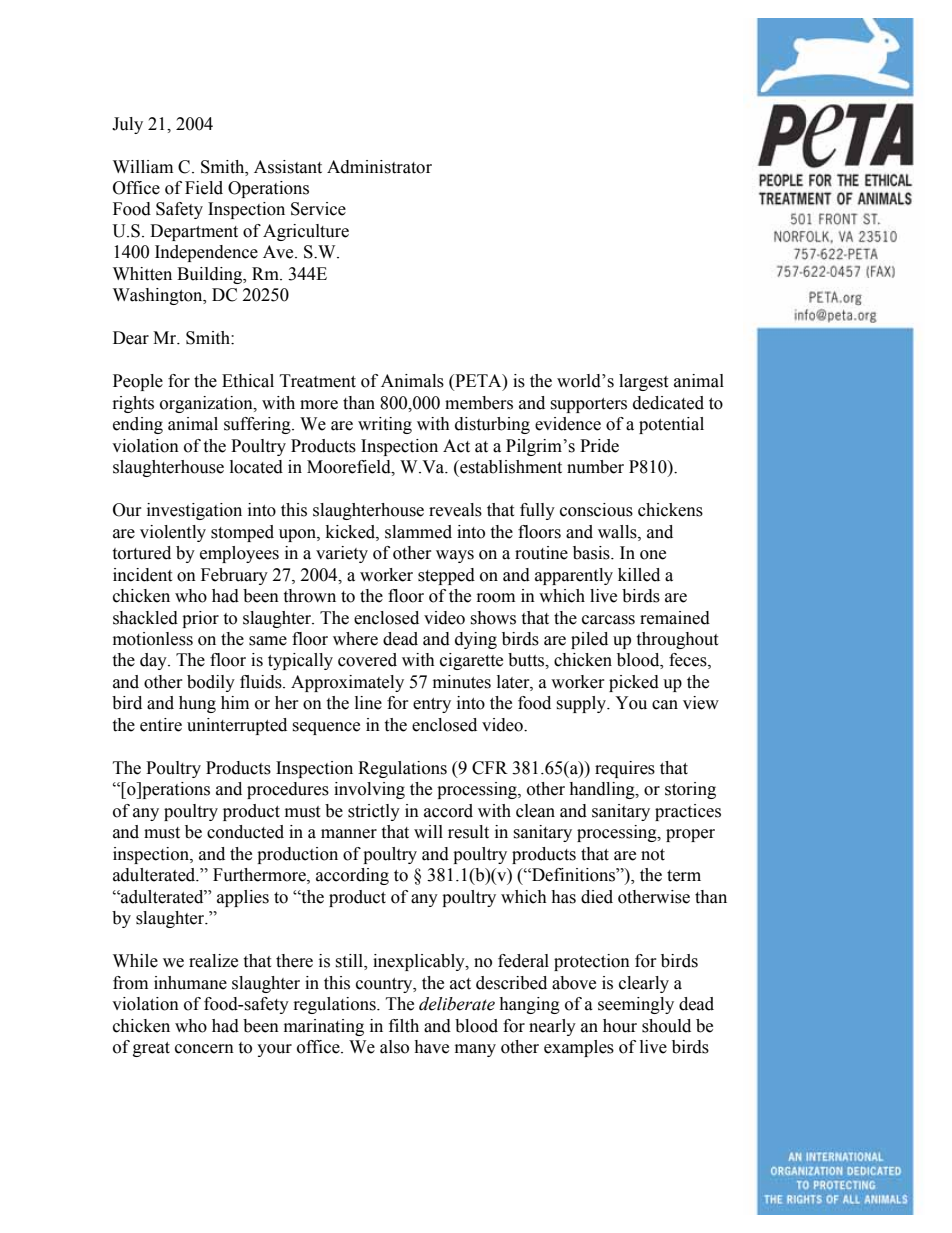 The width and height of the screenshot is (952, 1233). What do you see at coordinates (446, 576) in the screenshot?
I see `stepped` at bounding box center [446, 576].
